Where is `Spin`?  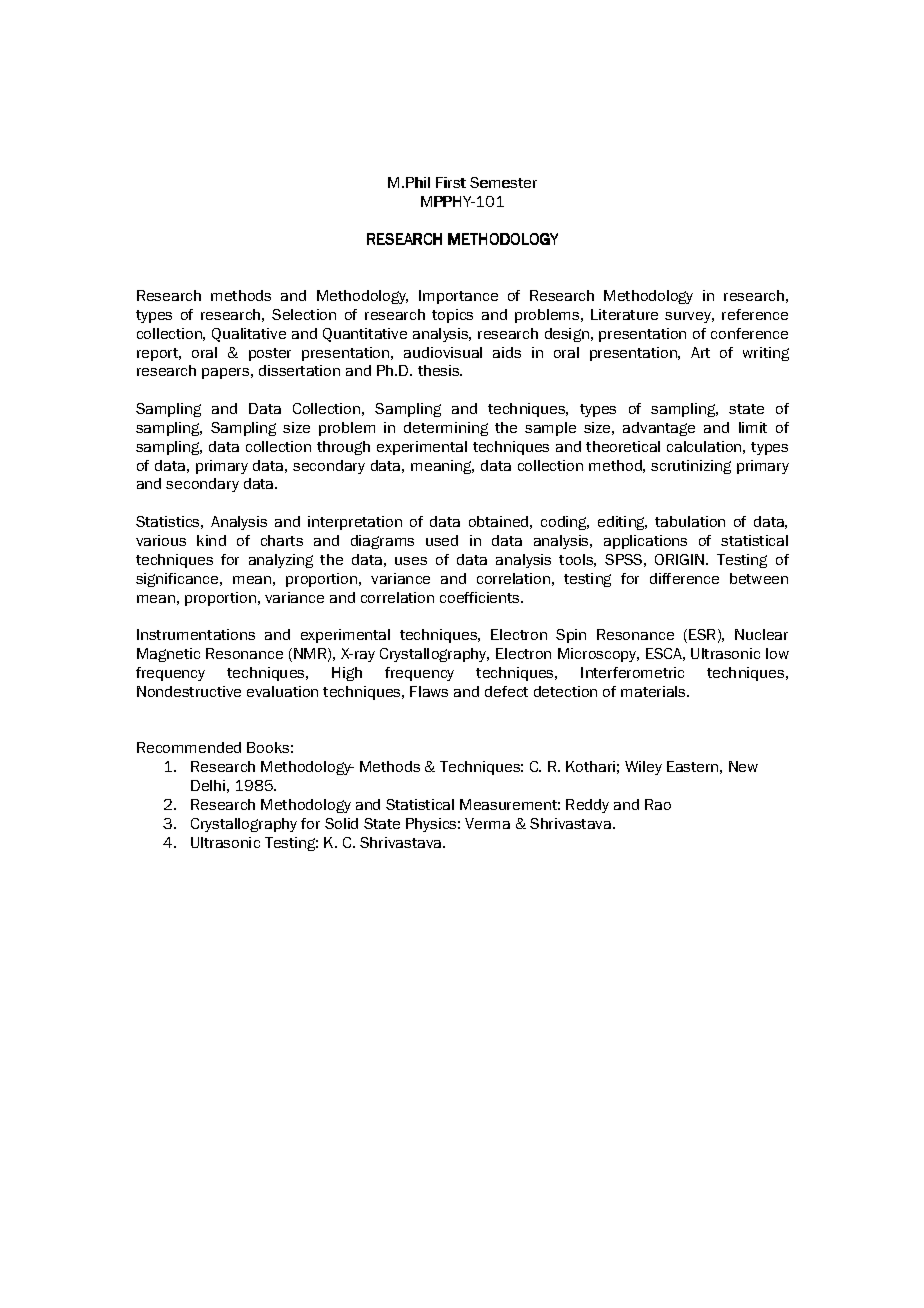 Spin is located at coordinates (571, 636).
